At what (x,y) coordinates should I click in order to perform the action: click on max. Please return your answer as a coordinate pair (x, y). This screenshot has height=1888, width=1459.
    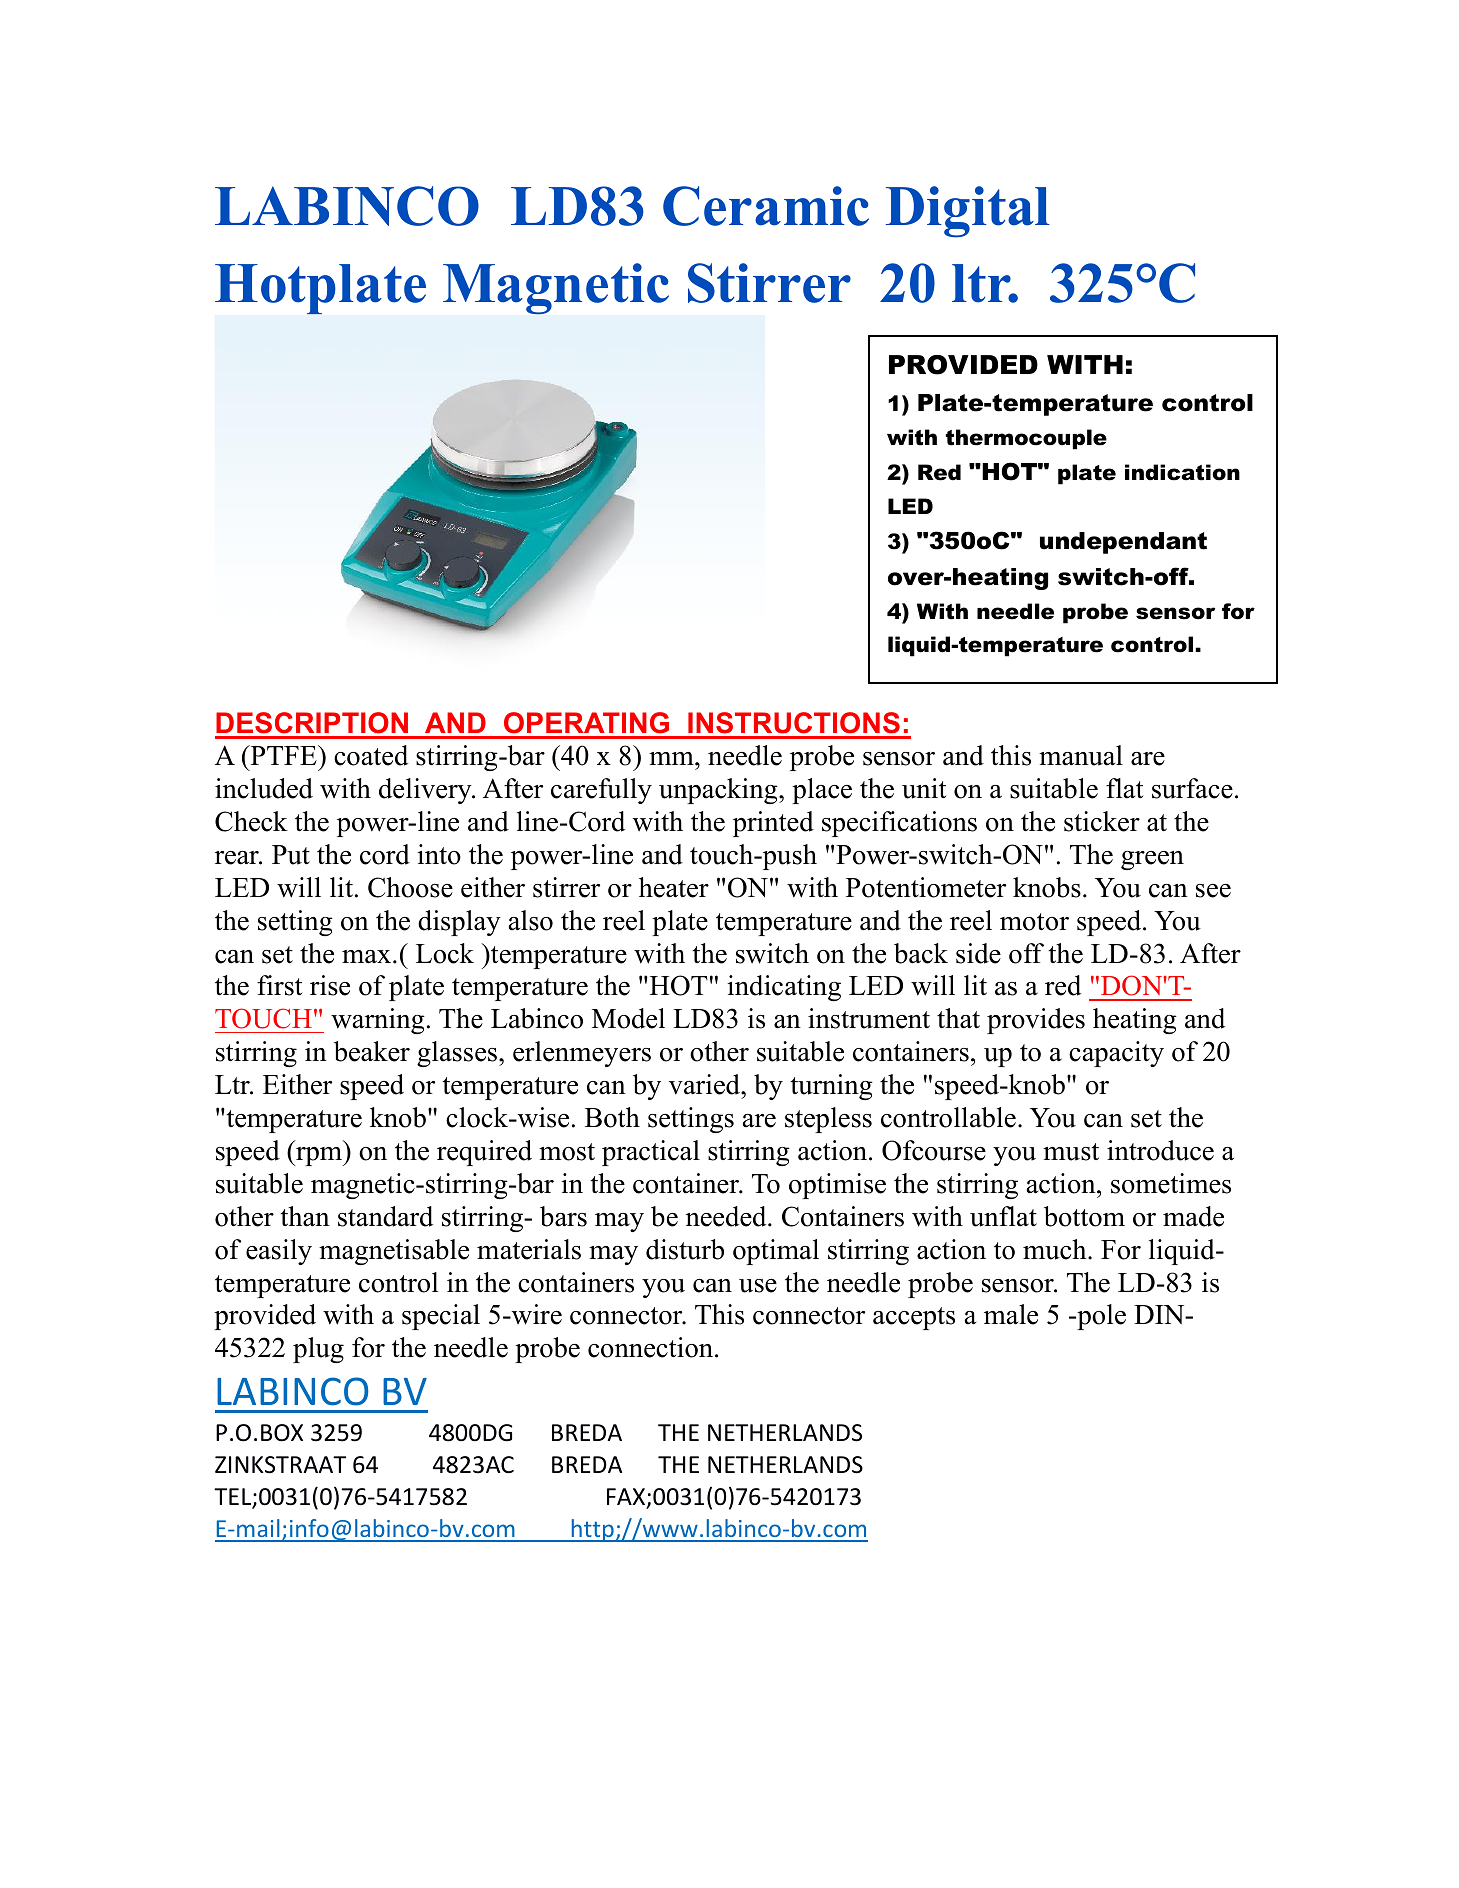
    Looking at the image, I should click on (368, 957).
